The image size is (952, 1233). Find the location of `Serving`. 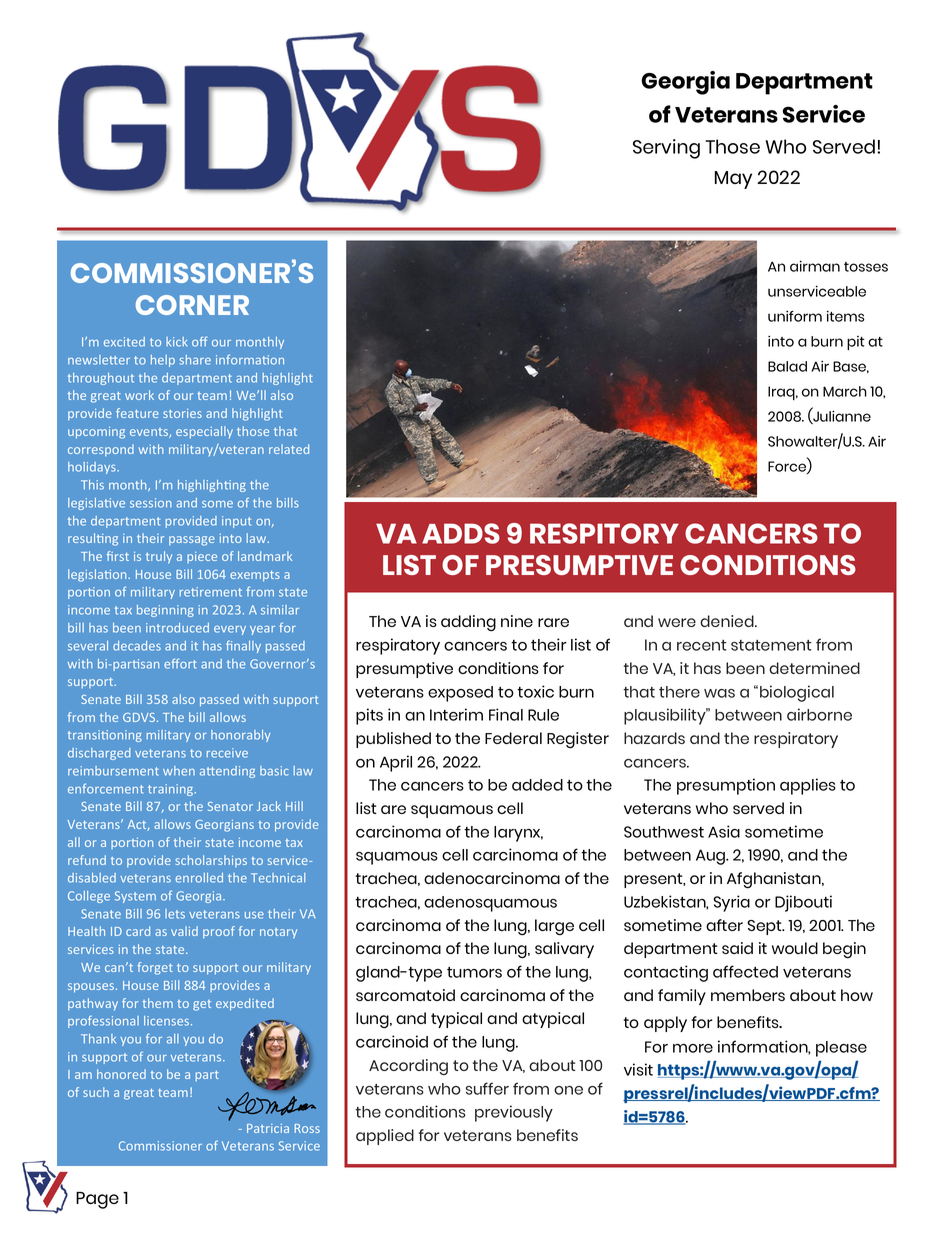

Serving is located at coordinates (666, 149).
